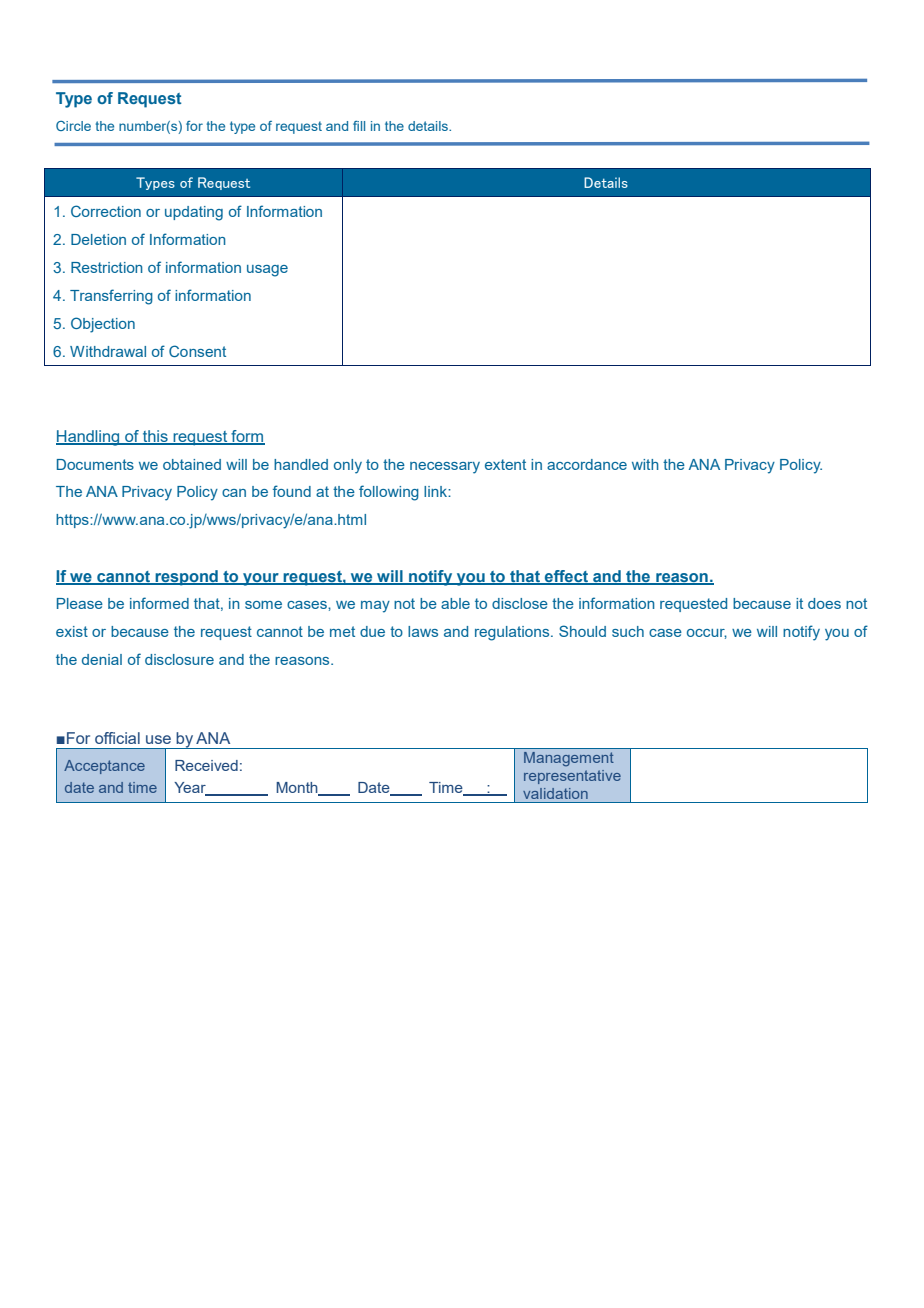  I want to click on fill, so click(359, 126).
